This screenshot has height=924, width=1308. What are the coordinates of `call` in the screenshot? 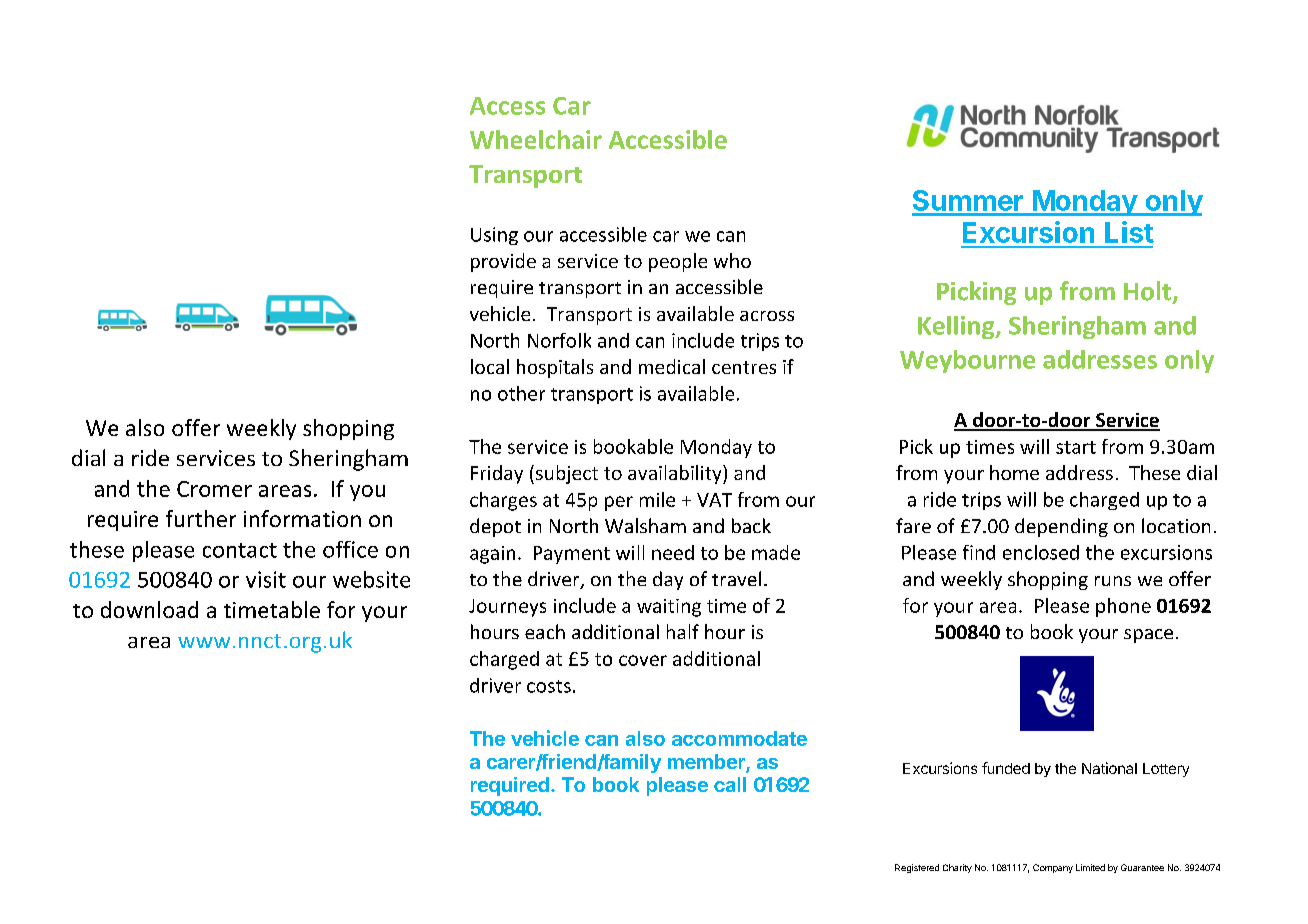 It's located at (730, 784).
